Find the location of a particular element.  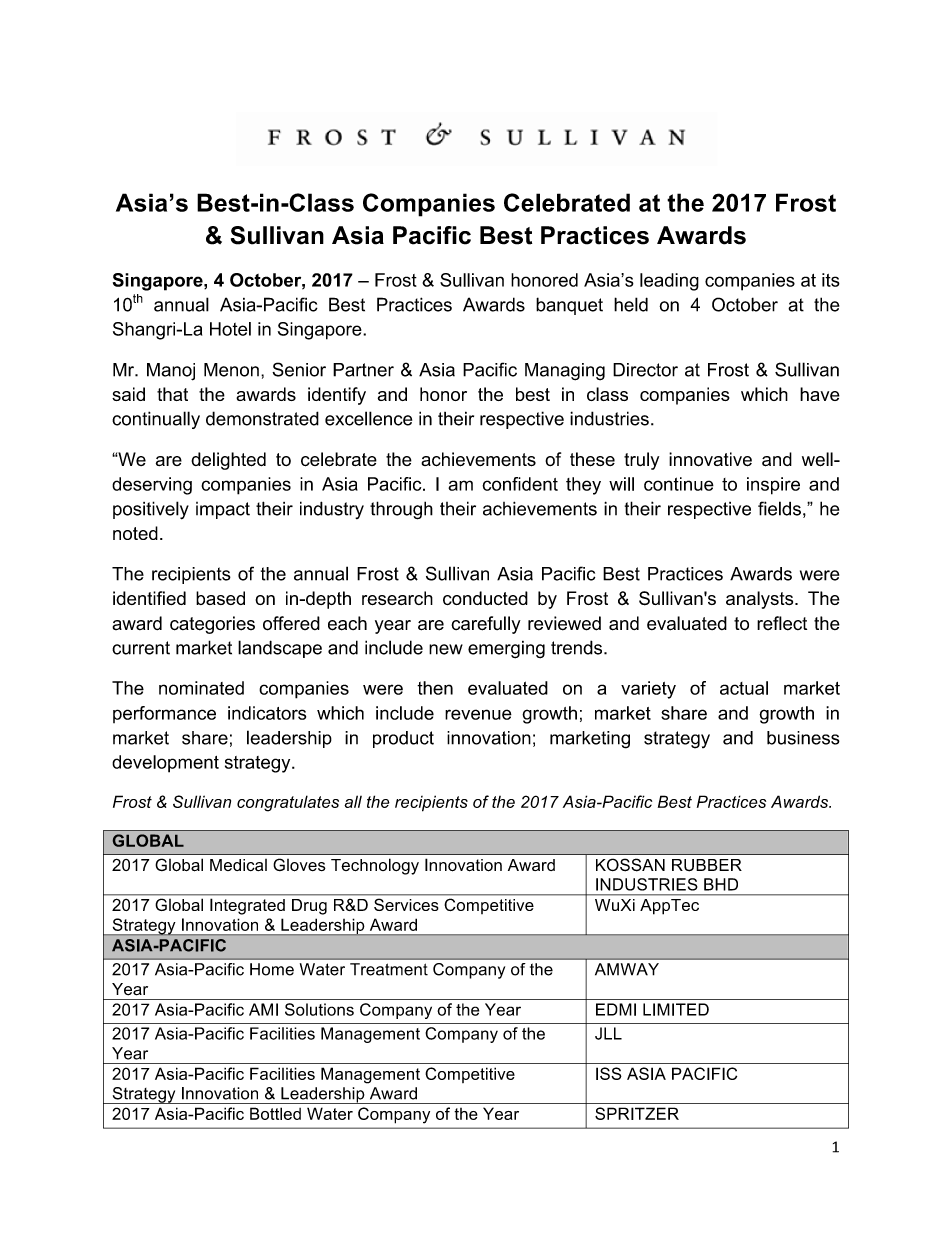

Bottled is located at coordinates (275, 1113).
